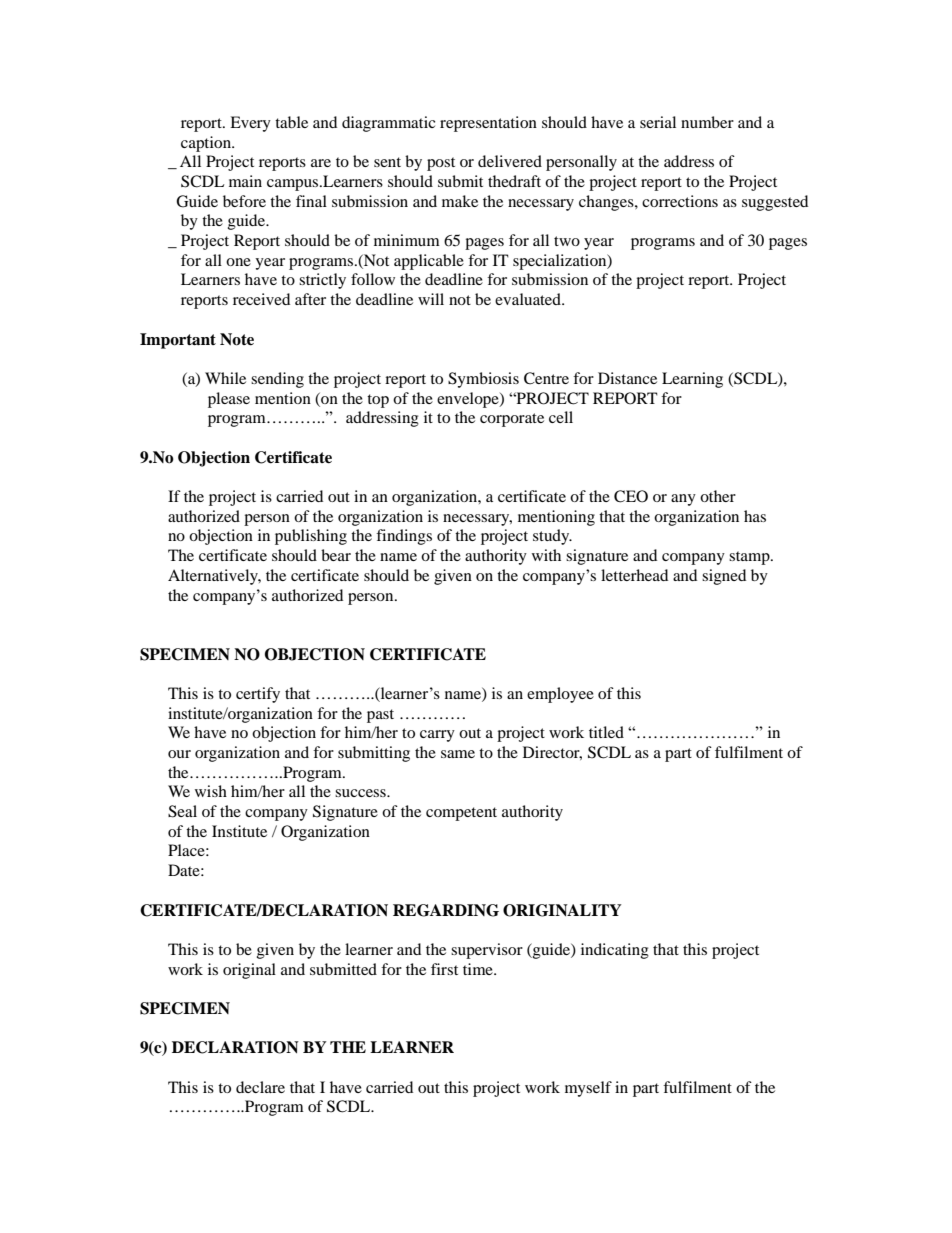  What do you see at coordinates (512, 420) in the image?
I see `corporate` at bounding box center [512, 420].
